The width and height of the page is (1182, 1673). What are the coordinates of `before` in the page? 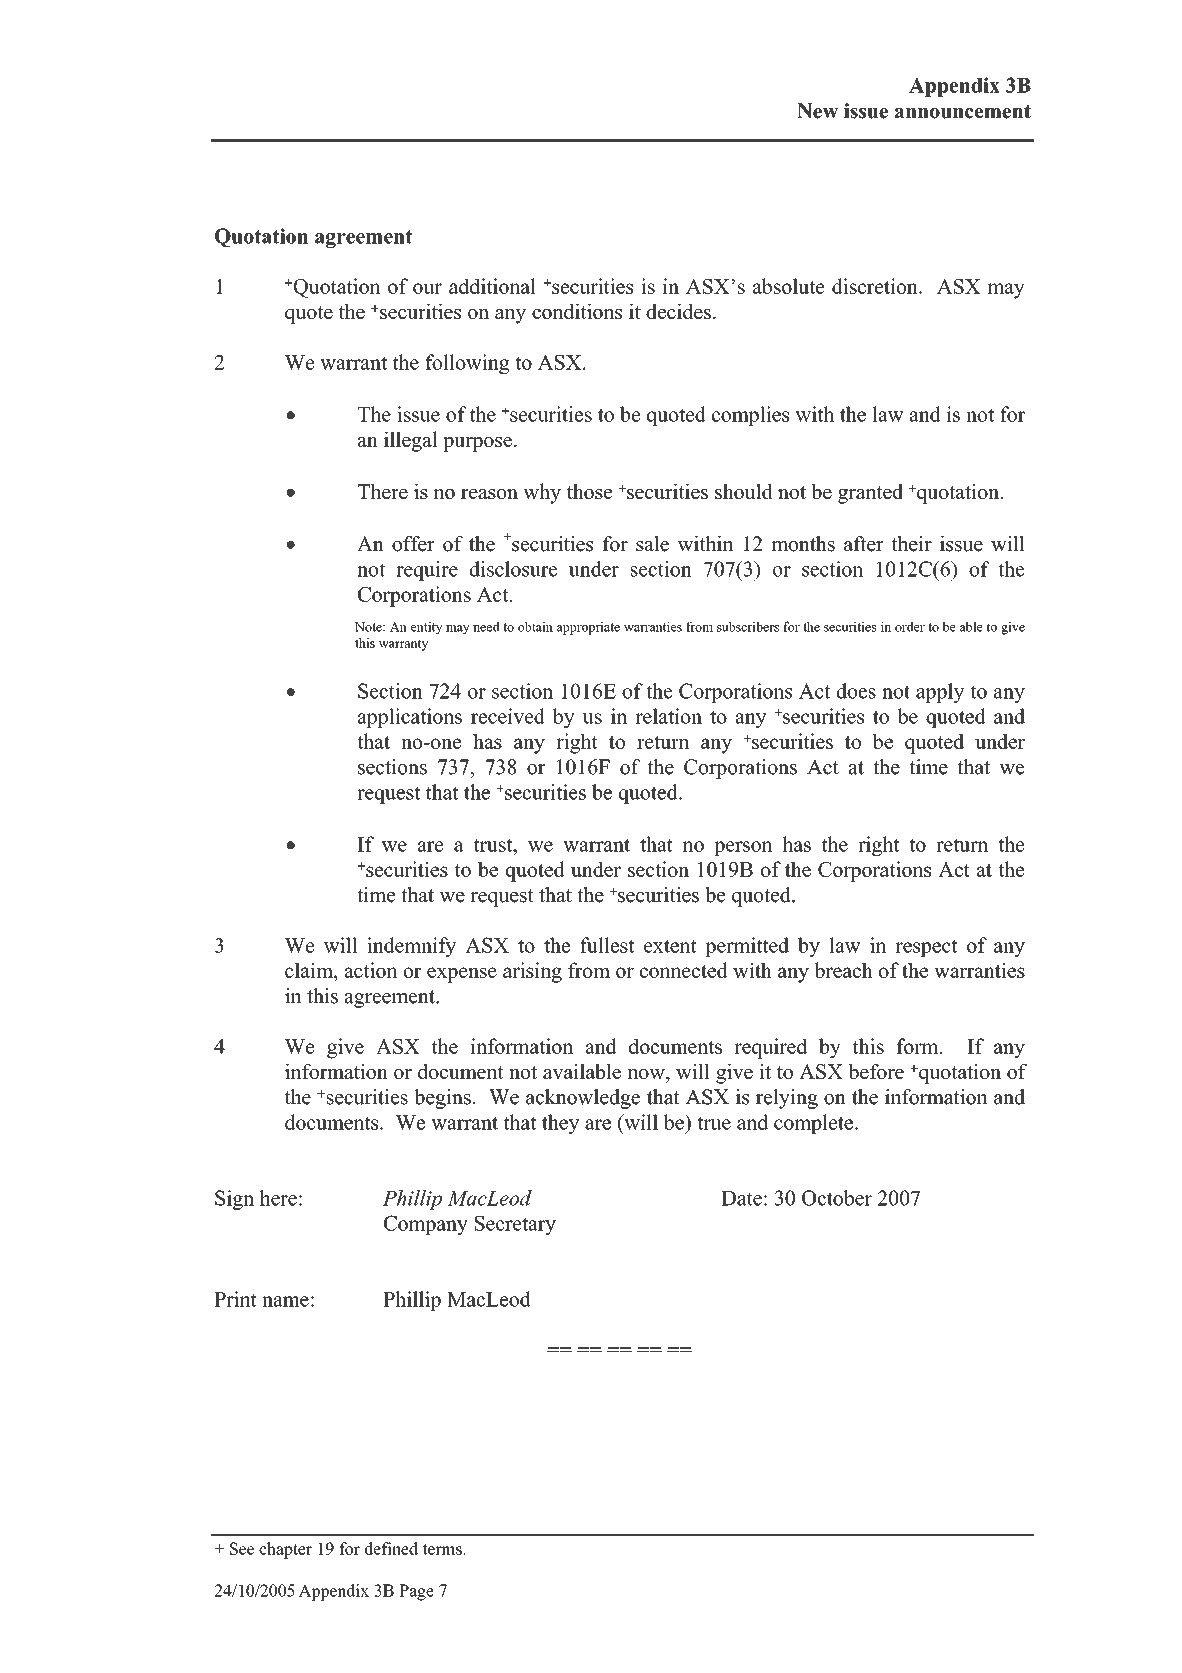 It's located at (876, 1071).
